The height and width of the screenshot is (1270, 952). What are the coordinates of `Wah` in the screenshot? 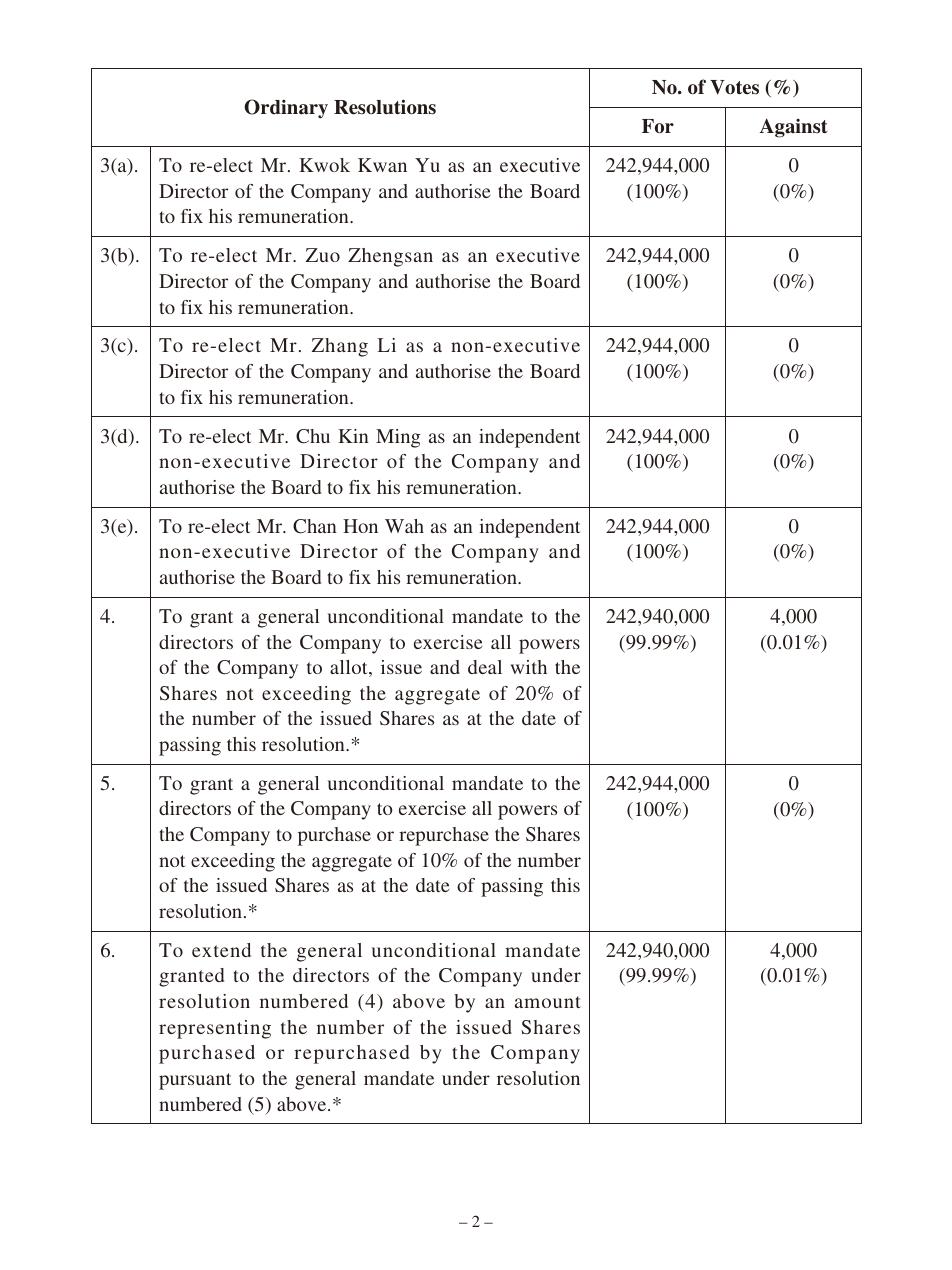 It's located at (404, 526).
